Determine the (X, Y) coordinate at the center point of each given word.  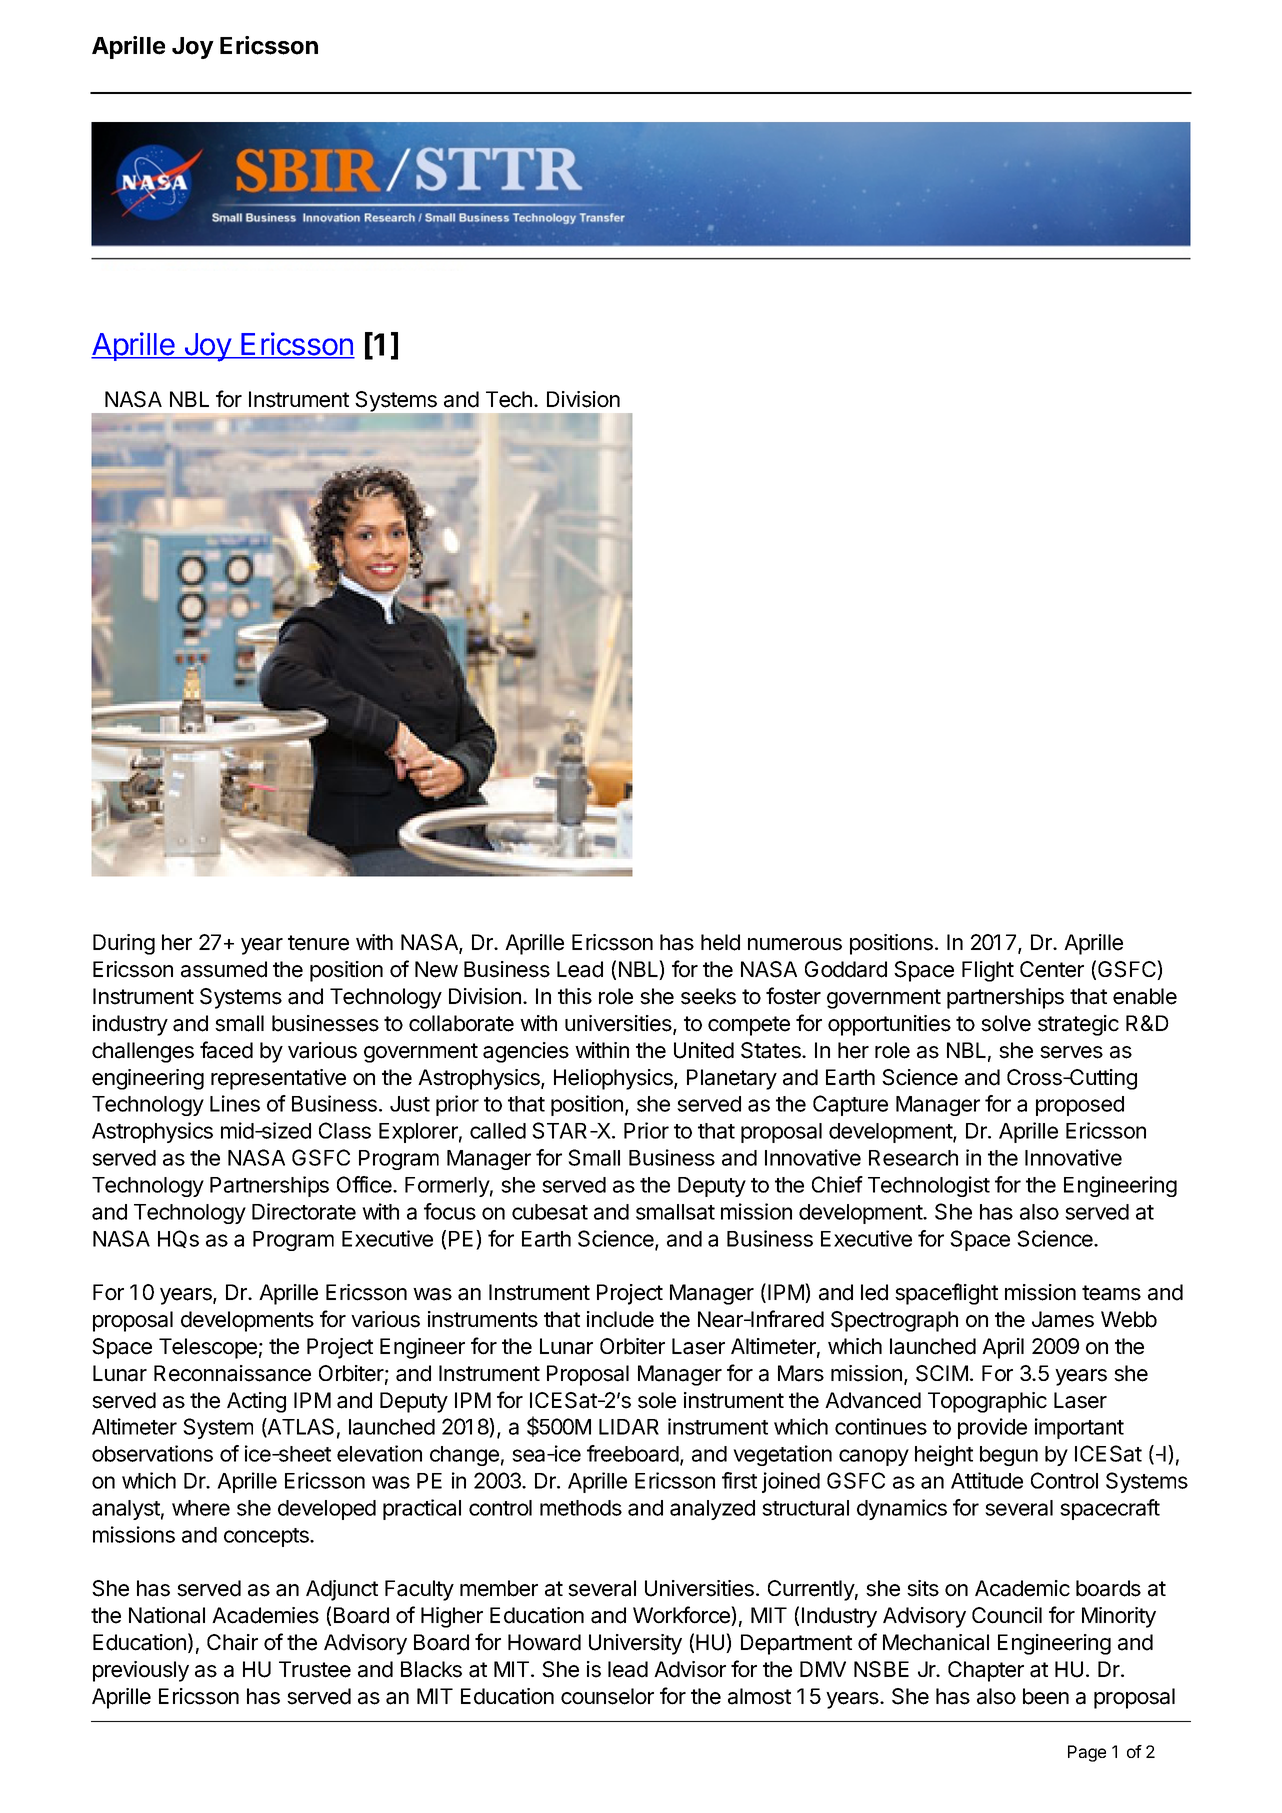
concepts (267, 1537)
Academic (1022, 1588)
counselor (607, 1696)
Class (345, 1130)
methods (581, 1508)
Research (913, 1158)
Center (1052, 969)
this (575, 996)
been (1046, 1696)
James (1063, 1319)
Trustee (315, 1669)
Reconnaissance (232, 1373)
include (620, 1319)
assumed (224, 969)
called (498, 1131)
